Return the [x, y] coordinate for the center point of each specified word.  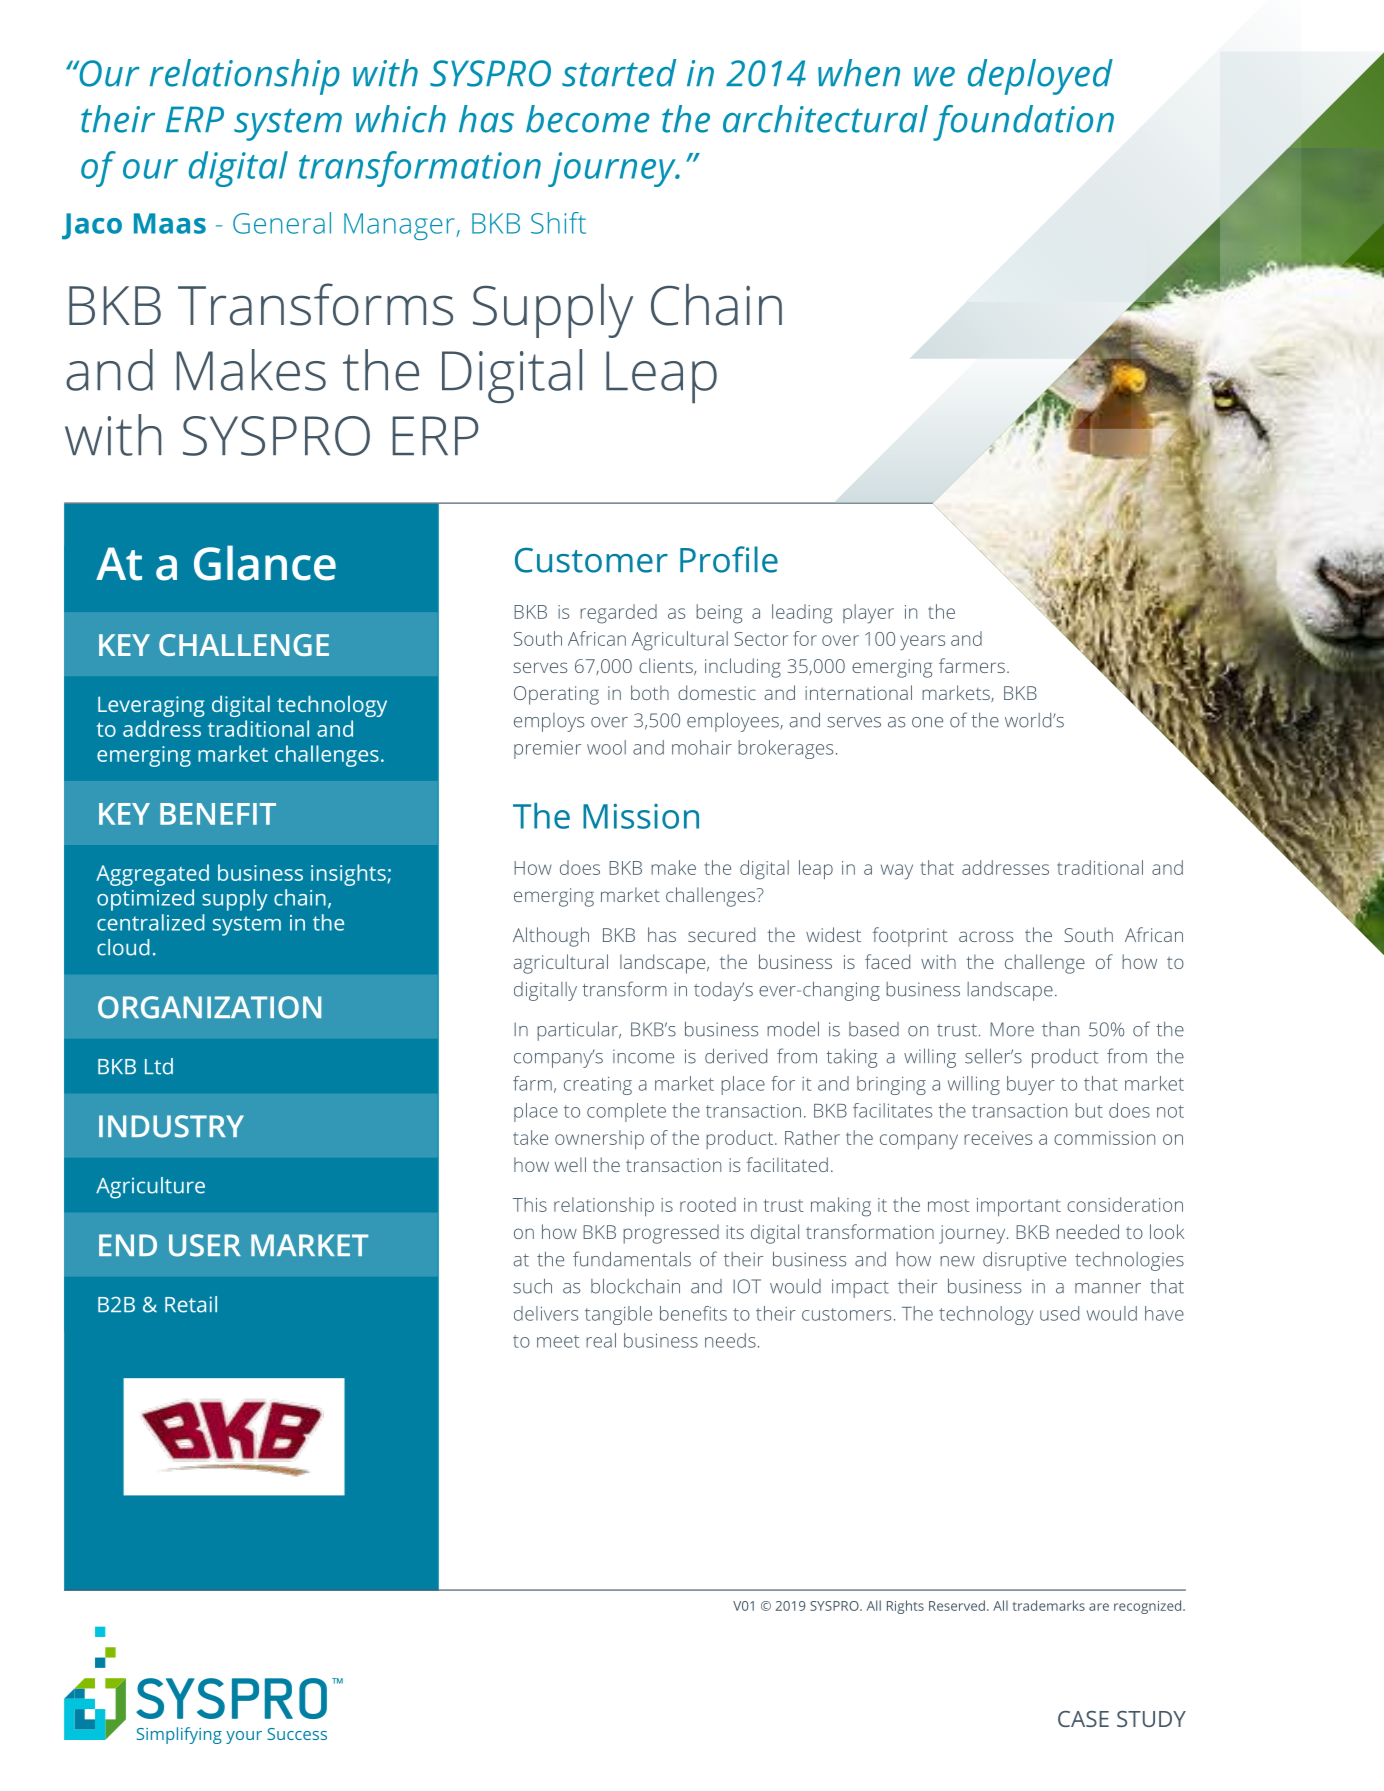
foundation [1023, 123]
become [587, 119]
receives [998, 1138]
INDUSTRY [171, 1126]
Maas [170, 223]
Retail [191, 1304]
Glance [265, 563]
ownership [599, 1140]
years [922, 643]
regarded [618, 614]
